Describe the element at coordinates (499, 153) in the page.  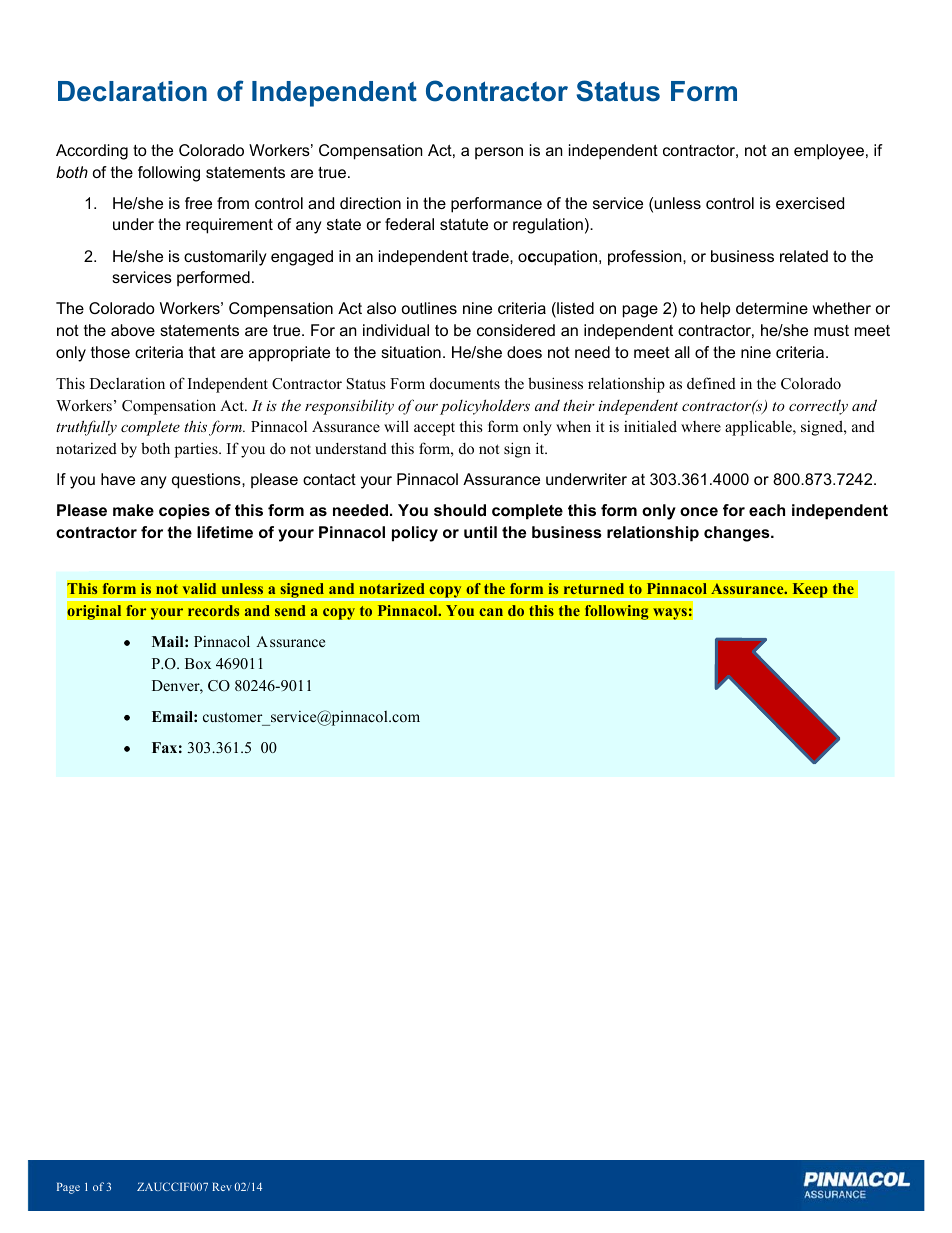
I see `person` at that location.
